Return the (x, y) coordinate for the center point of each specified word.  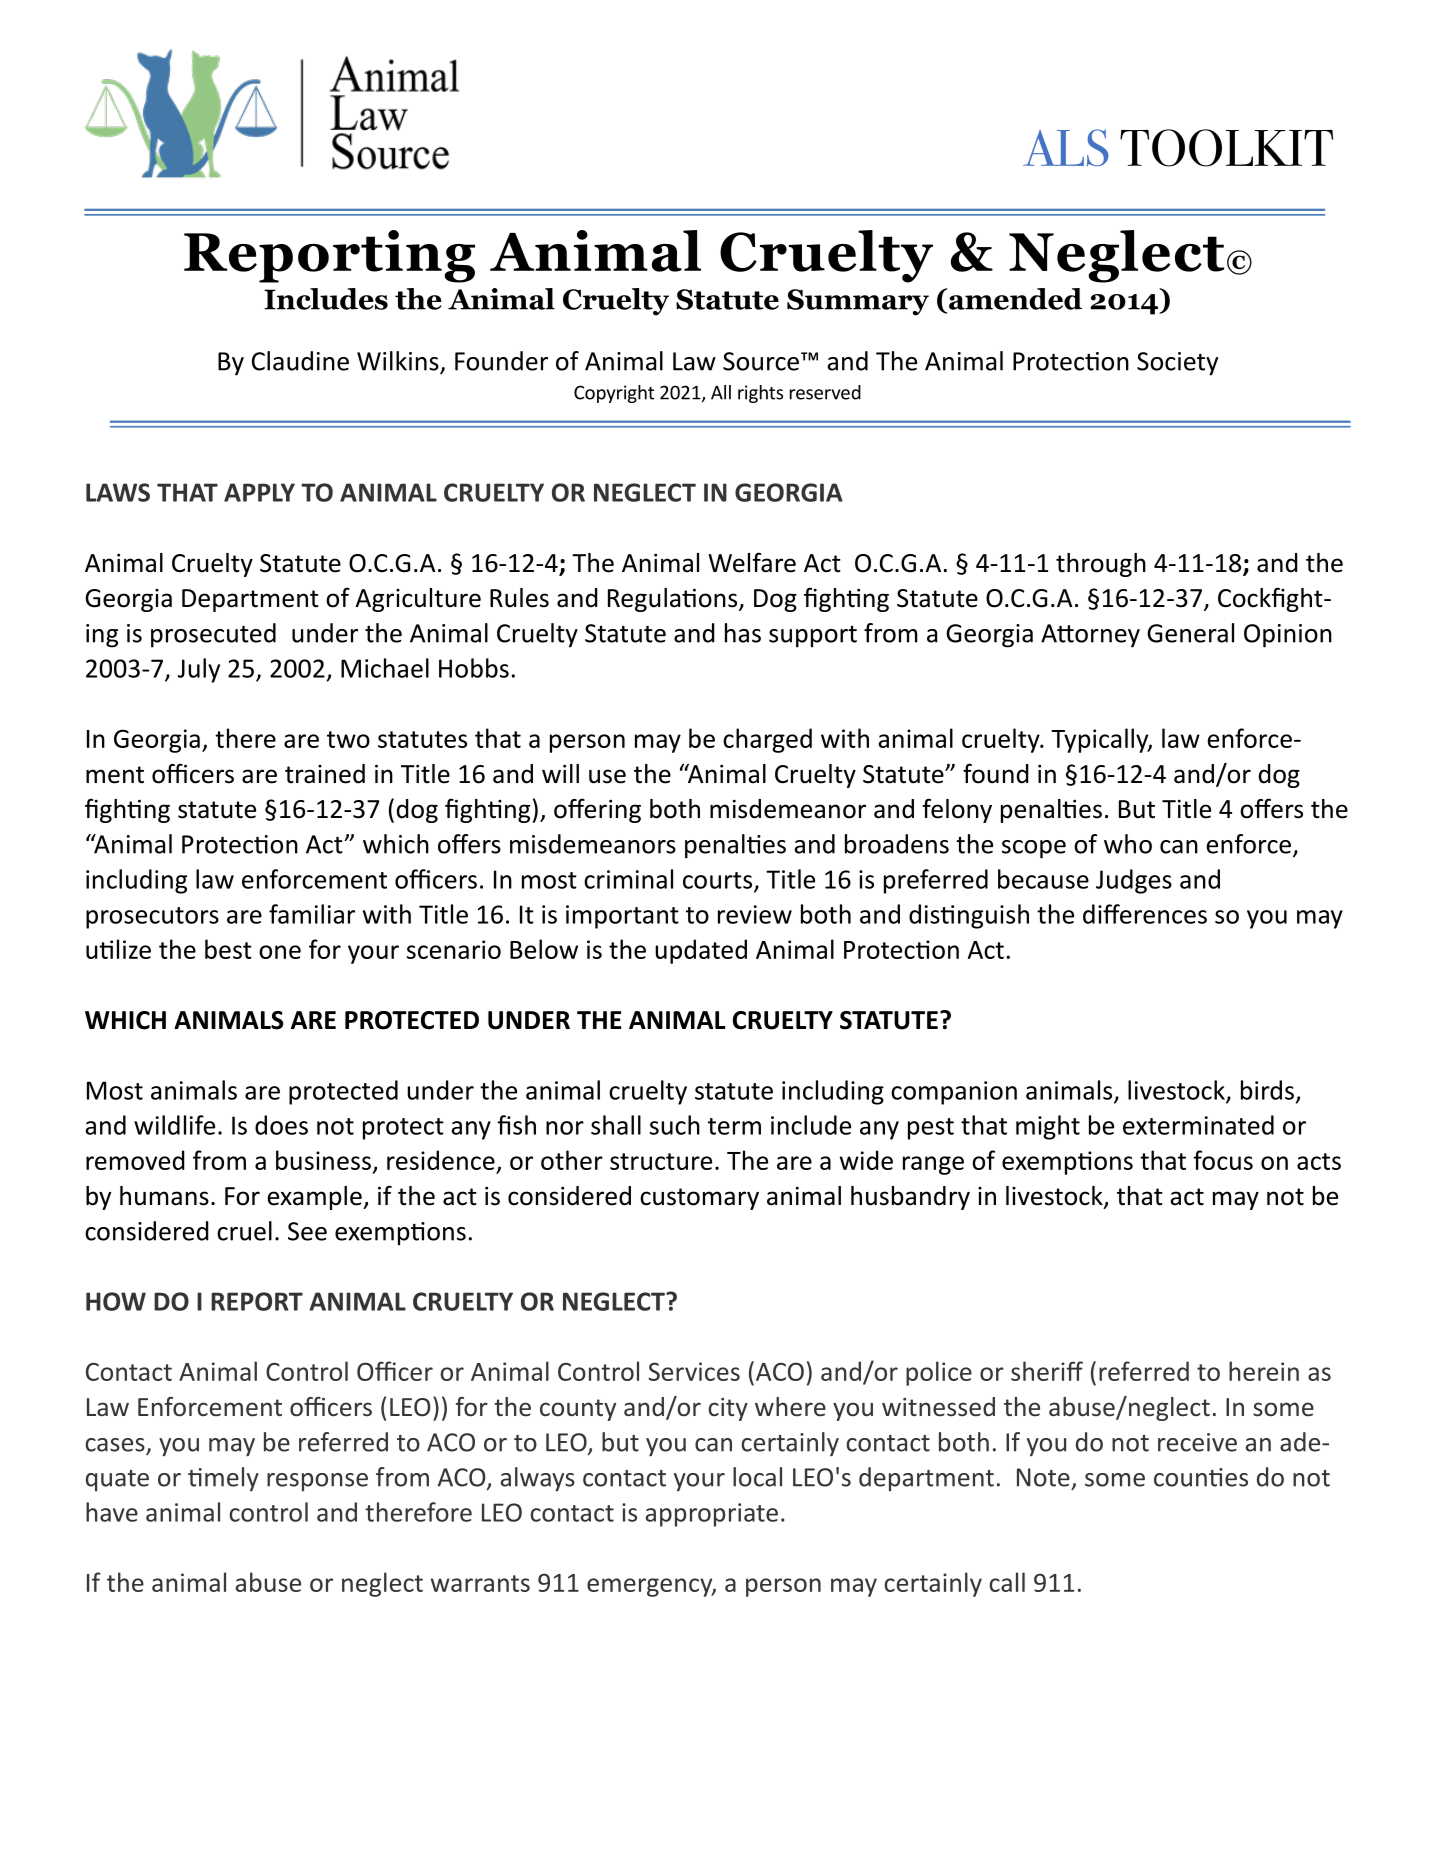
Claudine (300, 361)
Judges (1134, 881)
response (317, 1482)
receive (1197, 1442)
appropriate (712, 1515)
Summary (858, 302)
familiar (312, 914)
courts (719, 881)
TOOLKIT (1226, 148)
